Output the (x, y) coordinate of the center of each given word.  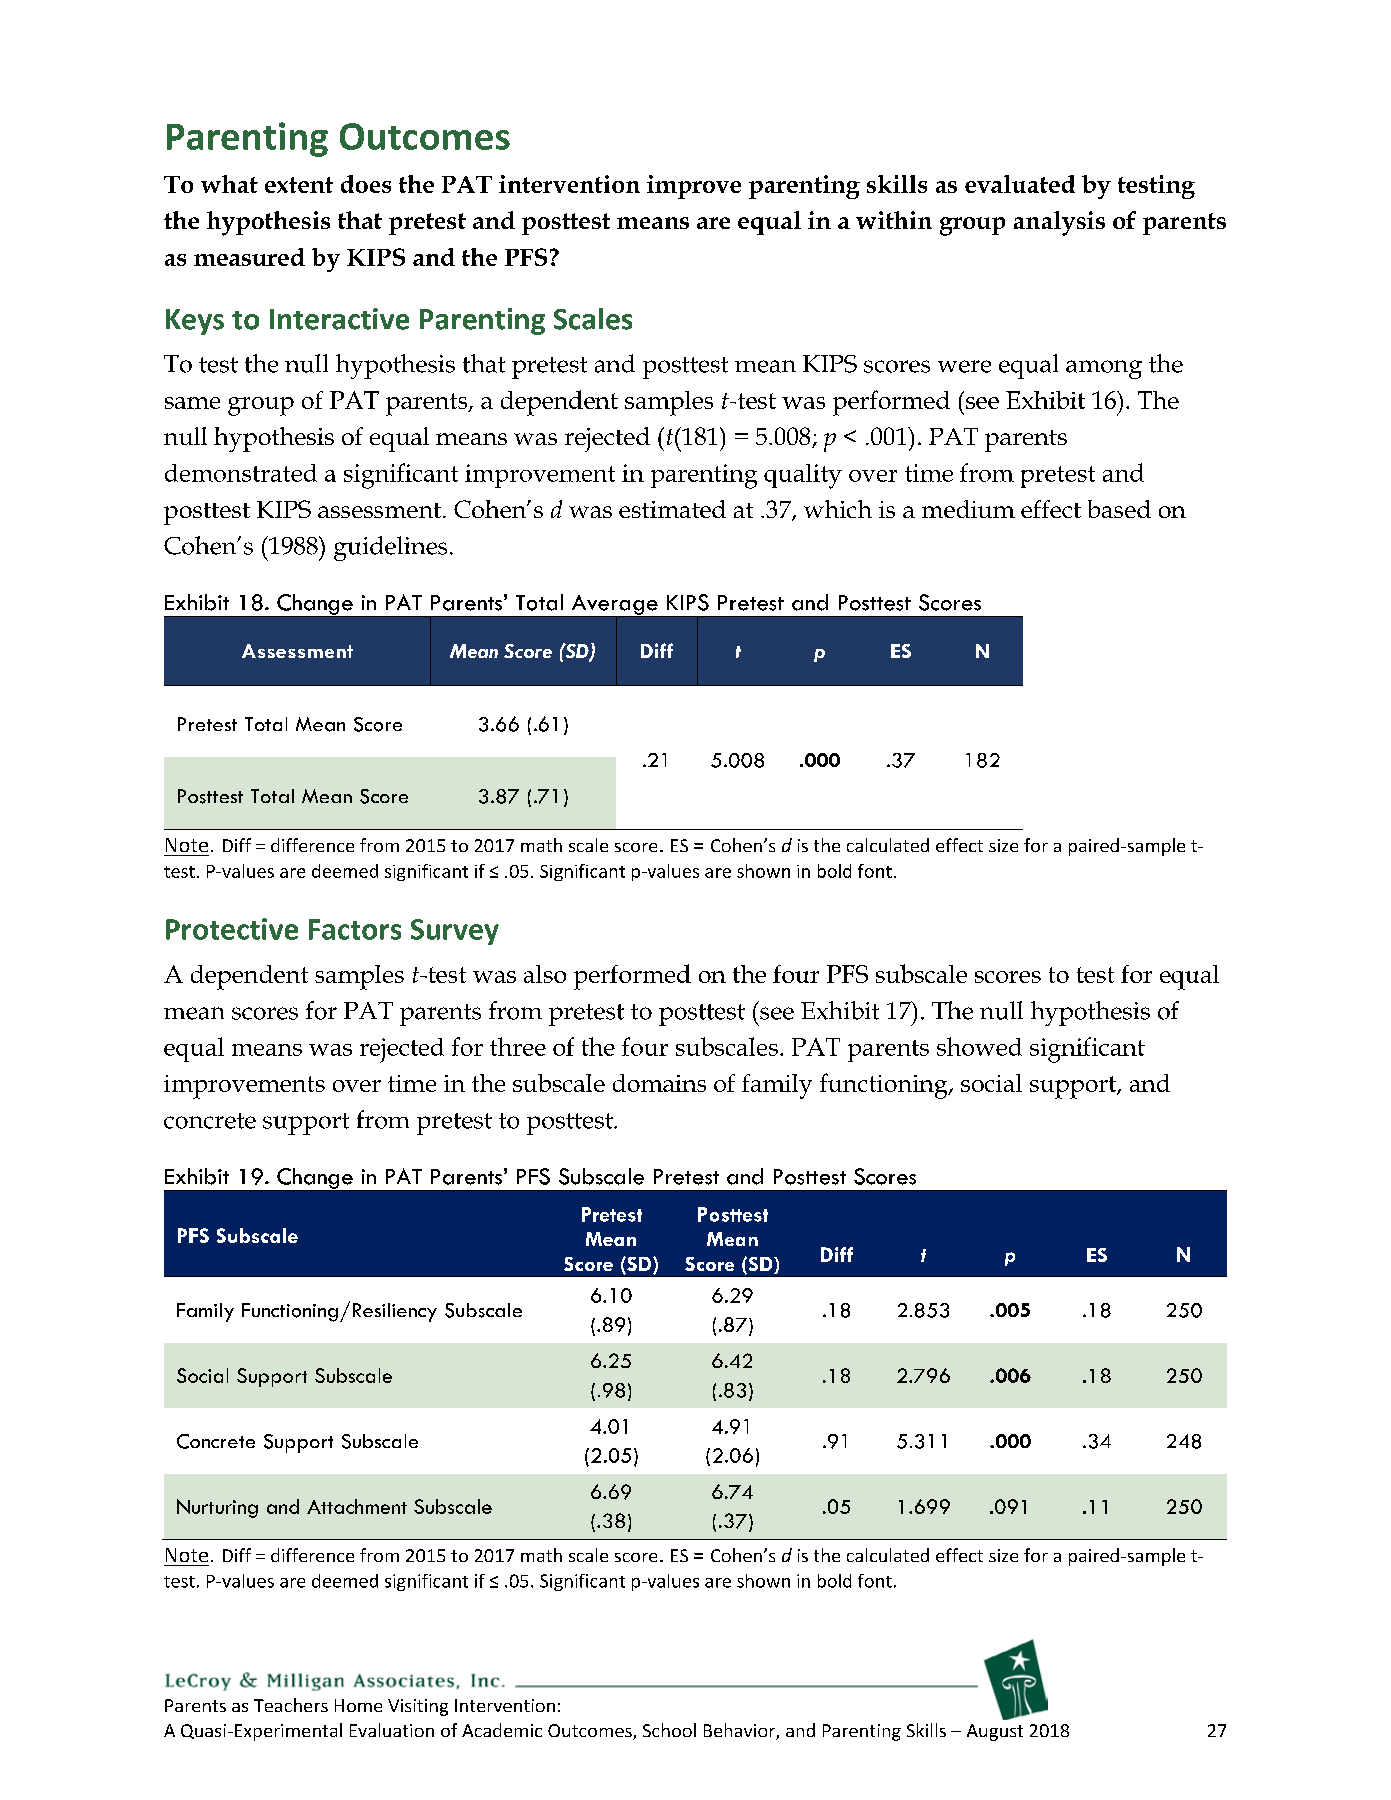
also (545, 974)
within (894, 220)
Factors (355, 929)
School (669, 1730)
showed (979, 1046)
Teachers (291, 1705)
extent (299, 185)
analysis (1059, 223)
